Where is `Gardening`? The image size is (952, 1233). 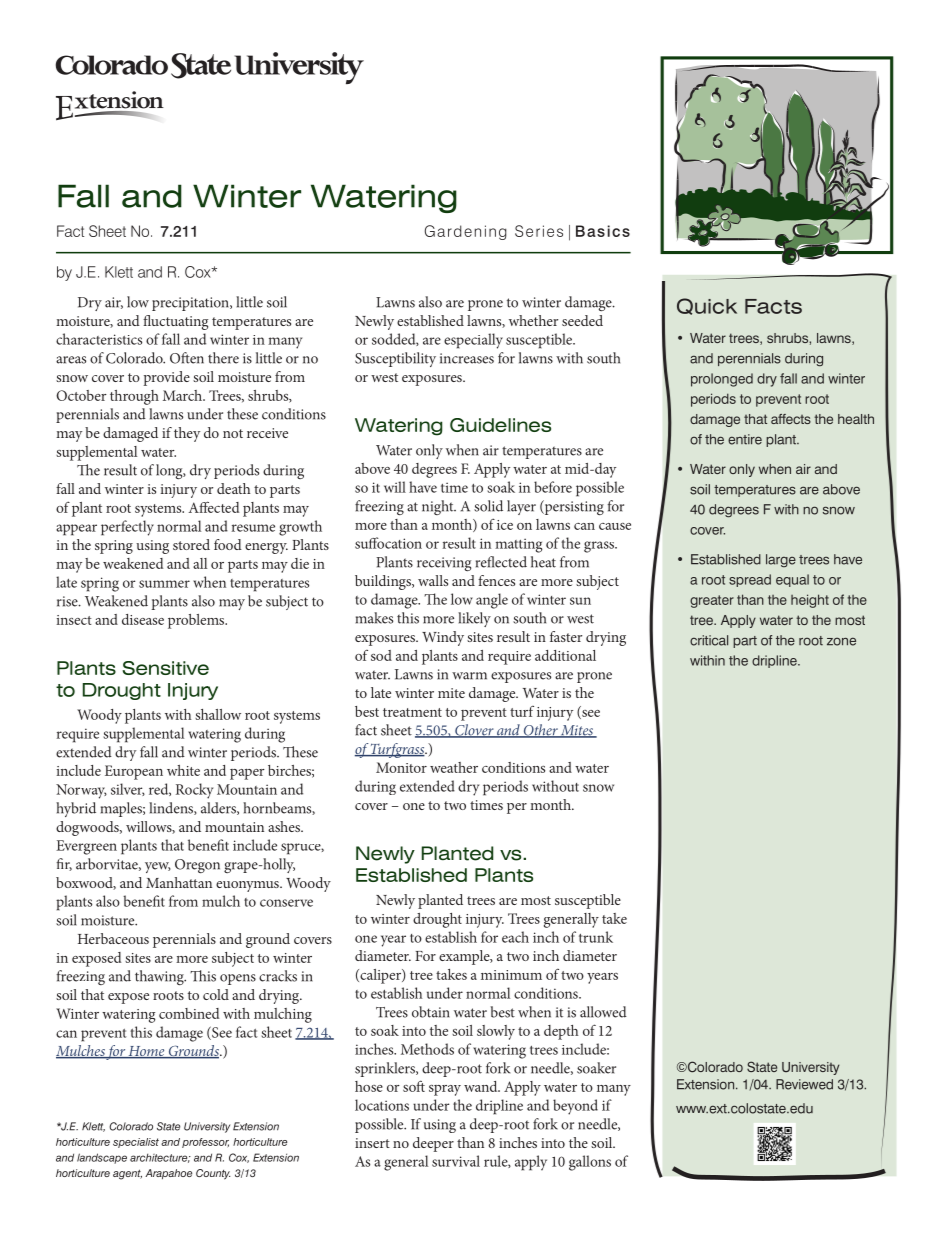
Gardening is located at coordinates (466, 232).
